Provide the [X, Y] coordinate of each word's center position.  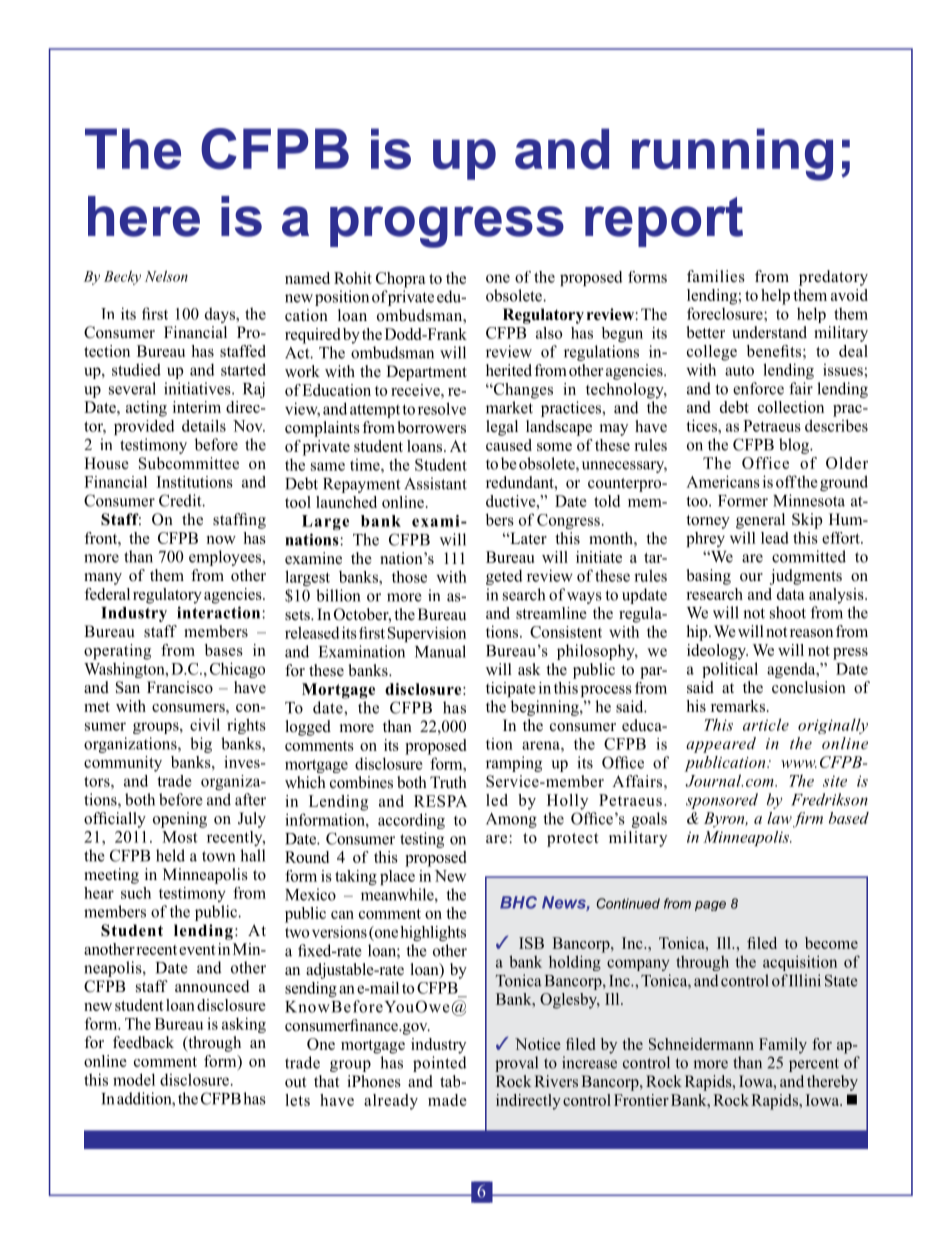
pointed [440, 1064]
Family [783, 1046]
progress [447, 227]
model [134, 1079]
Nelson [166, 276]
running [732, 154]
